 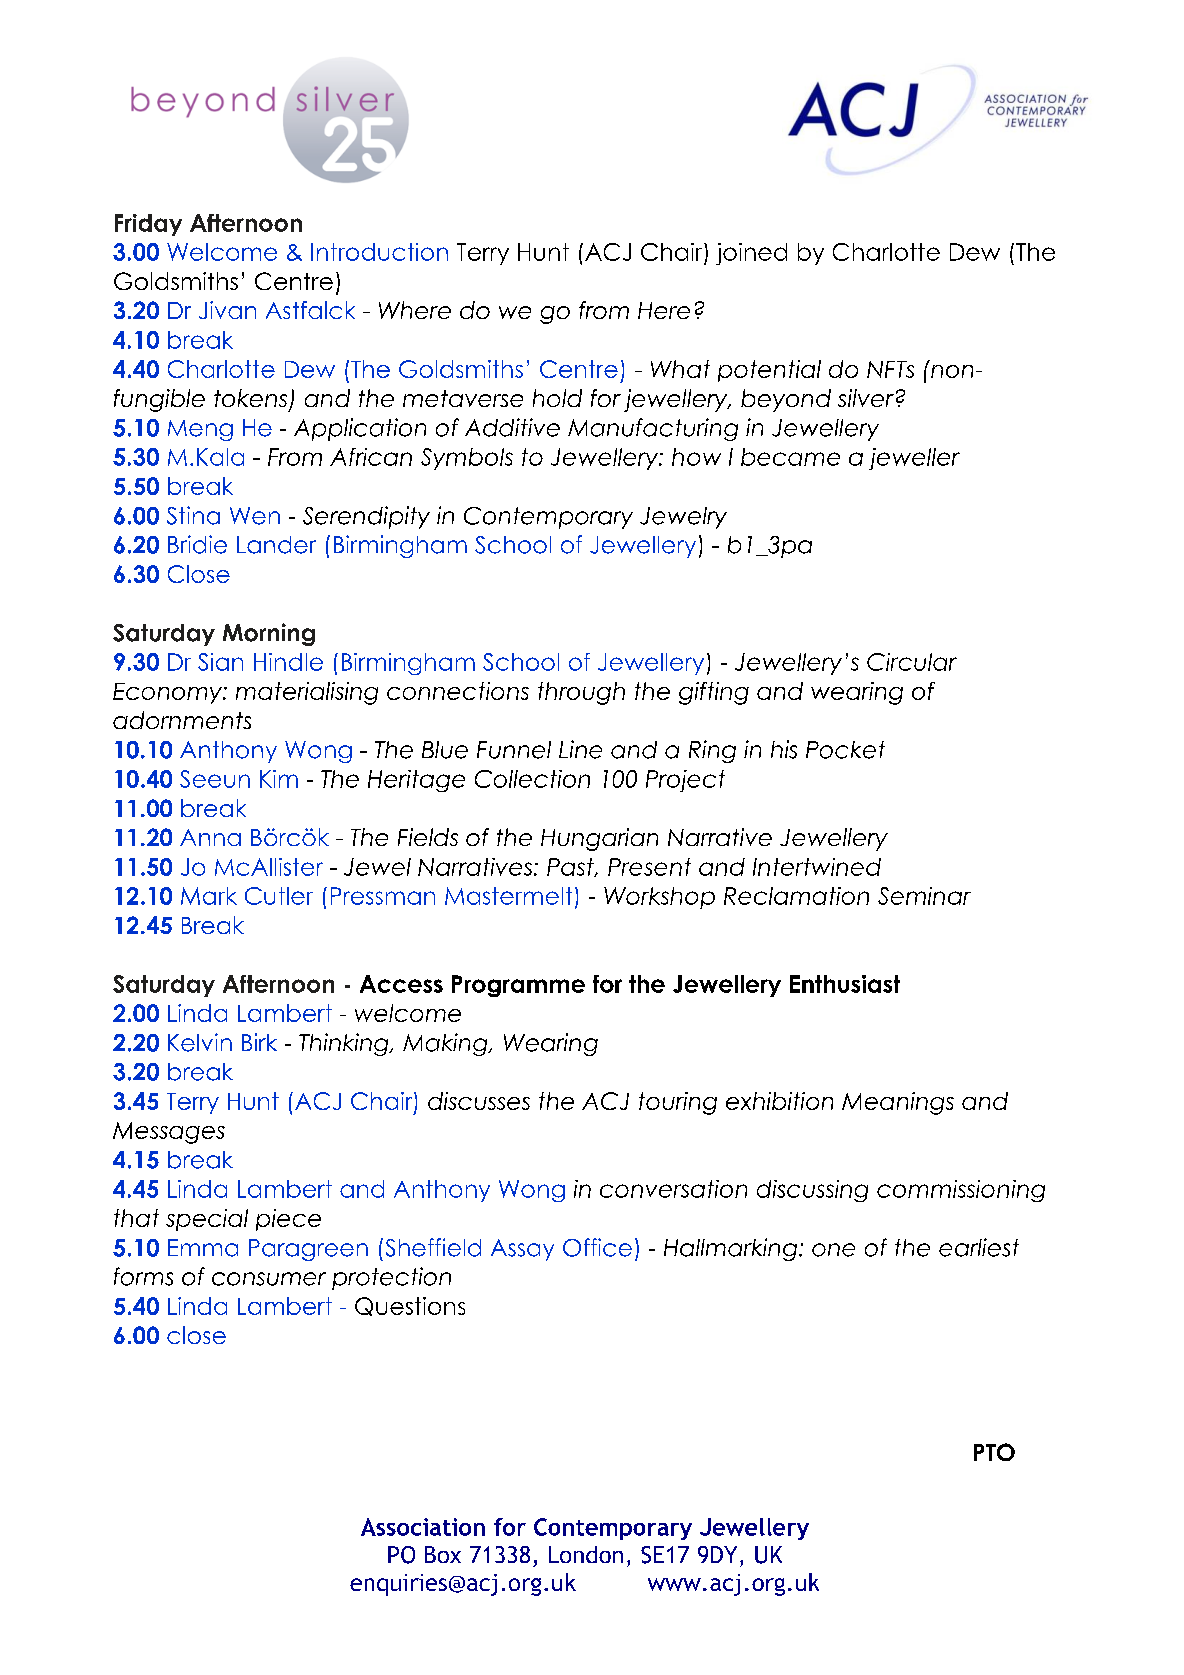 I want to click on Sian, so click(x=220, y=662).
